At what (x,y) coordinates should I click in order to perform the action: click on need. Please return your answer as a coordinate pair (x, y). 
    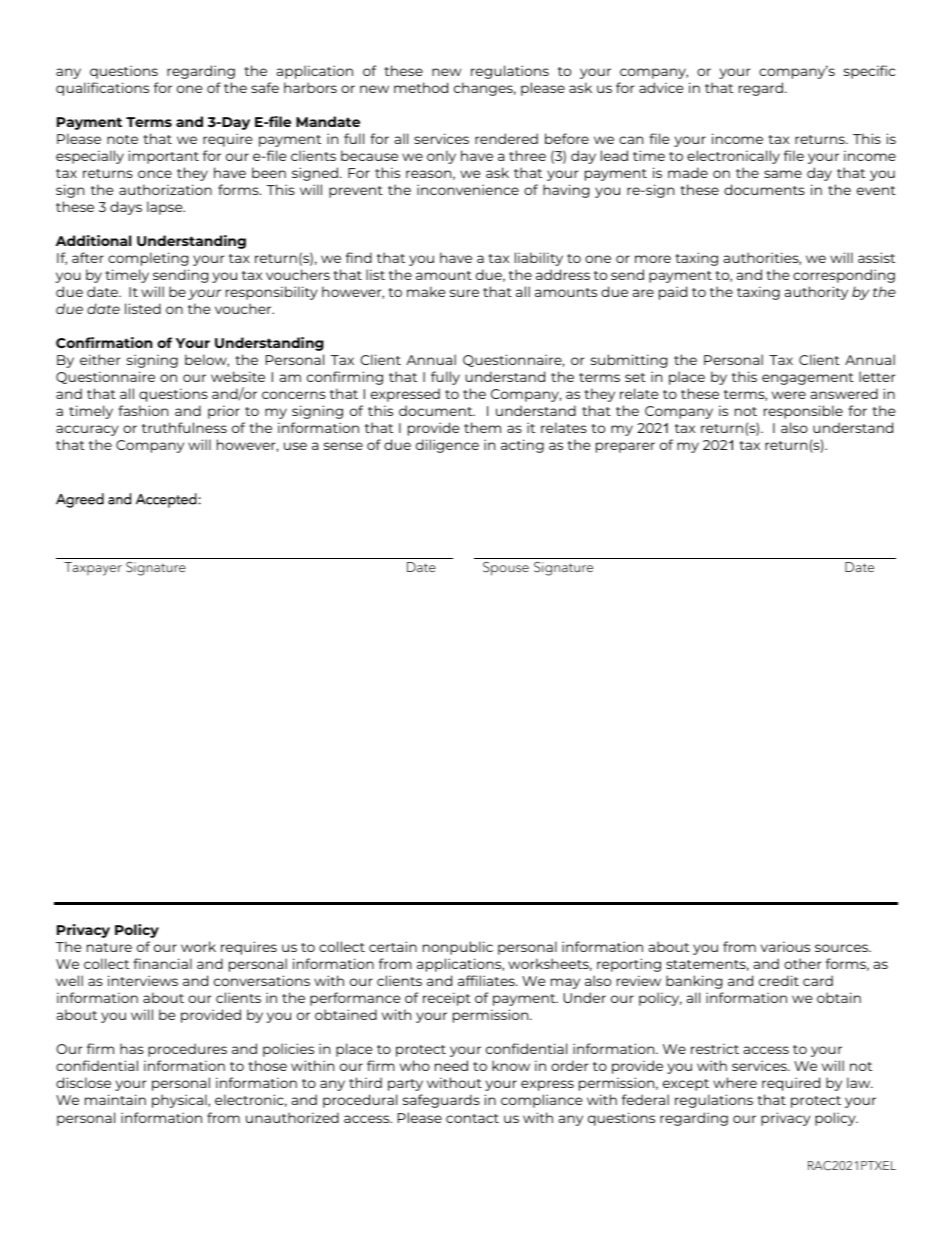
    Looking at the image, I should click on (451, 1065).
